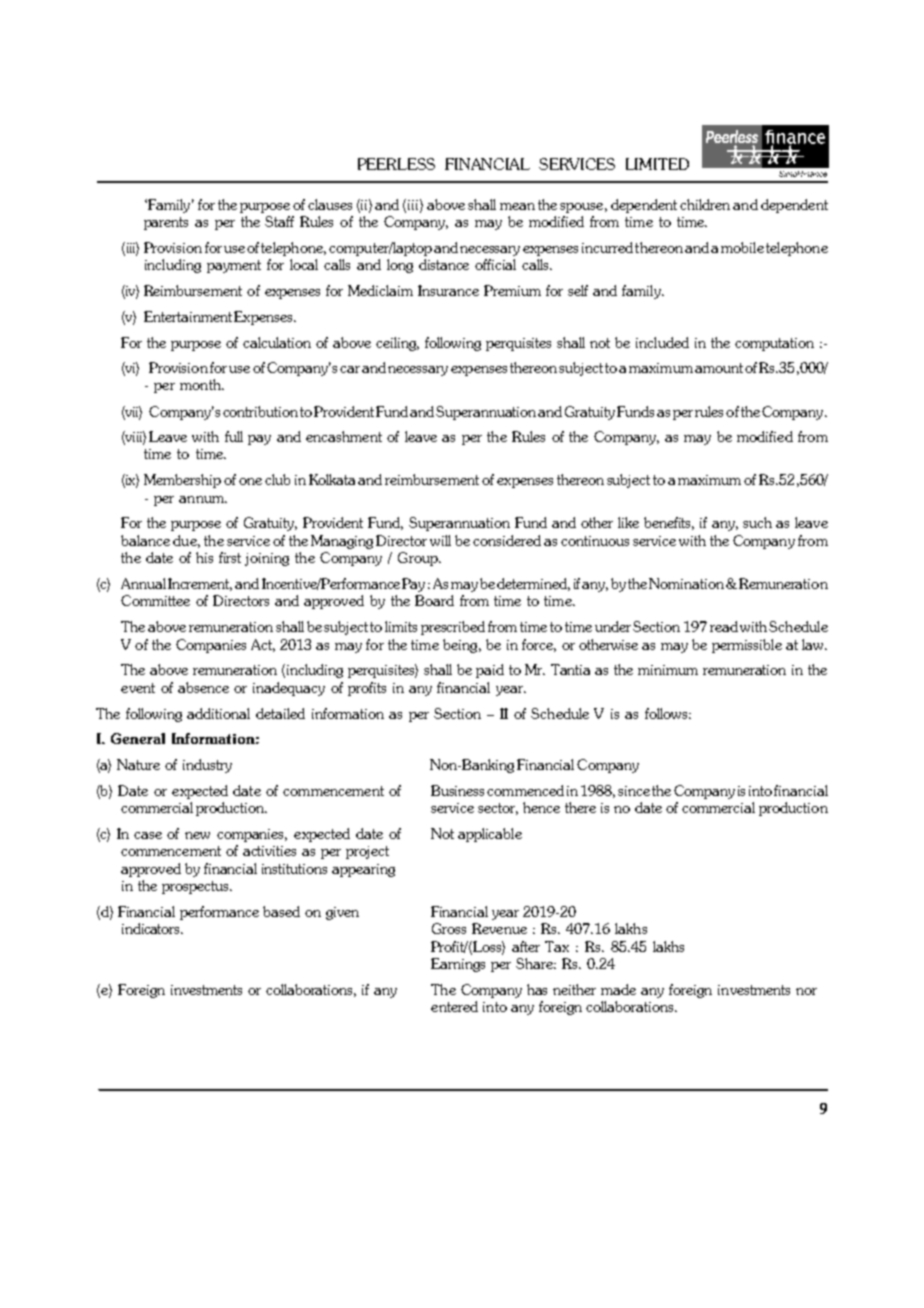  Describe the element at coordinates (397, 344) in the document. I see `ceiling` at that location.
